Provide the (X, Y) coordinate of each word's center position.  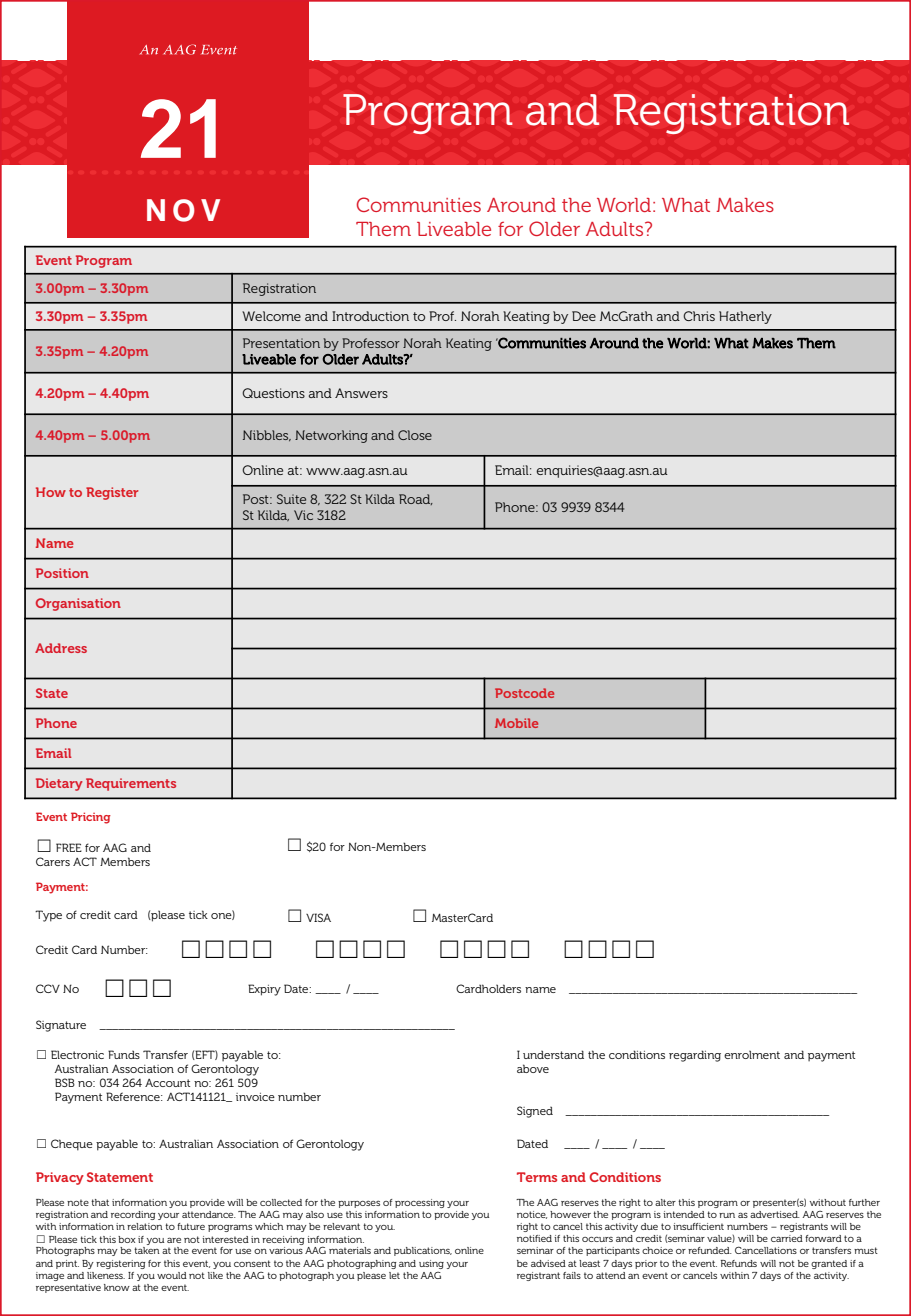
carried (787, 1238)
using (431, 1264)
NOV (183, 210)
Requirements (131, 784)
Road (416, 499)
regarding (695, 1056)
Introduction (370, 316)
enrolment (752, 1054)
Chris (699, 316)
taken (147, 1250)
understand (553, 1054)
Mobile (516, 723)
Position (62, 573)
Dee (584, 316)
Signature (61, 1026)
